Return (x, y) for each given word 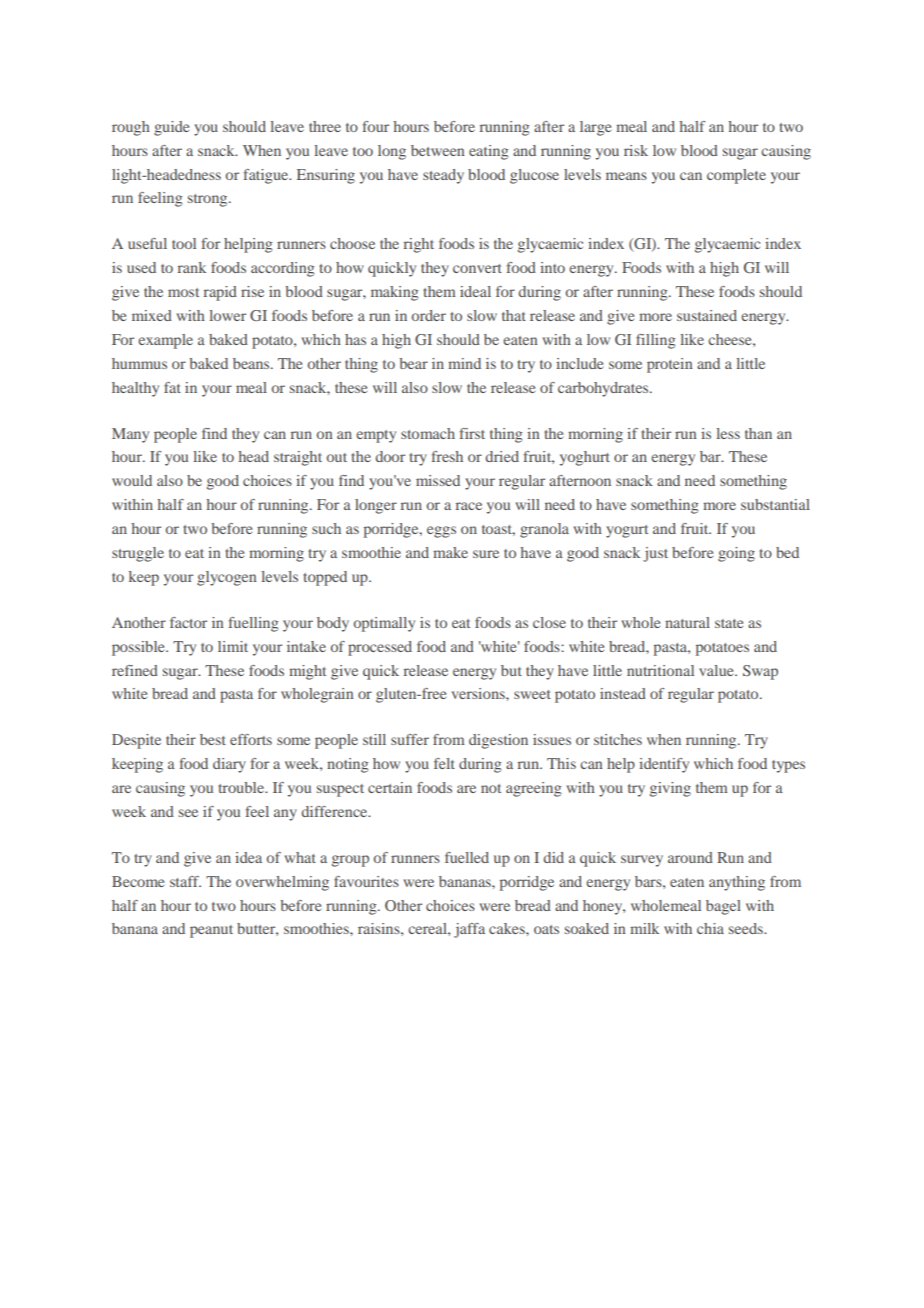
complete (736, 176)
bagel (723, 907)
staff (185, 881)
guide (171, 128)
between (438, 150)
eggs (441, 532)
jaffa (469, 930)
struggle (138, 554)
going (736, 554)
